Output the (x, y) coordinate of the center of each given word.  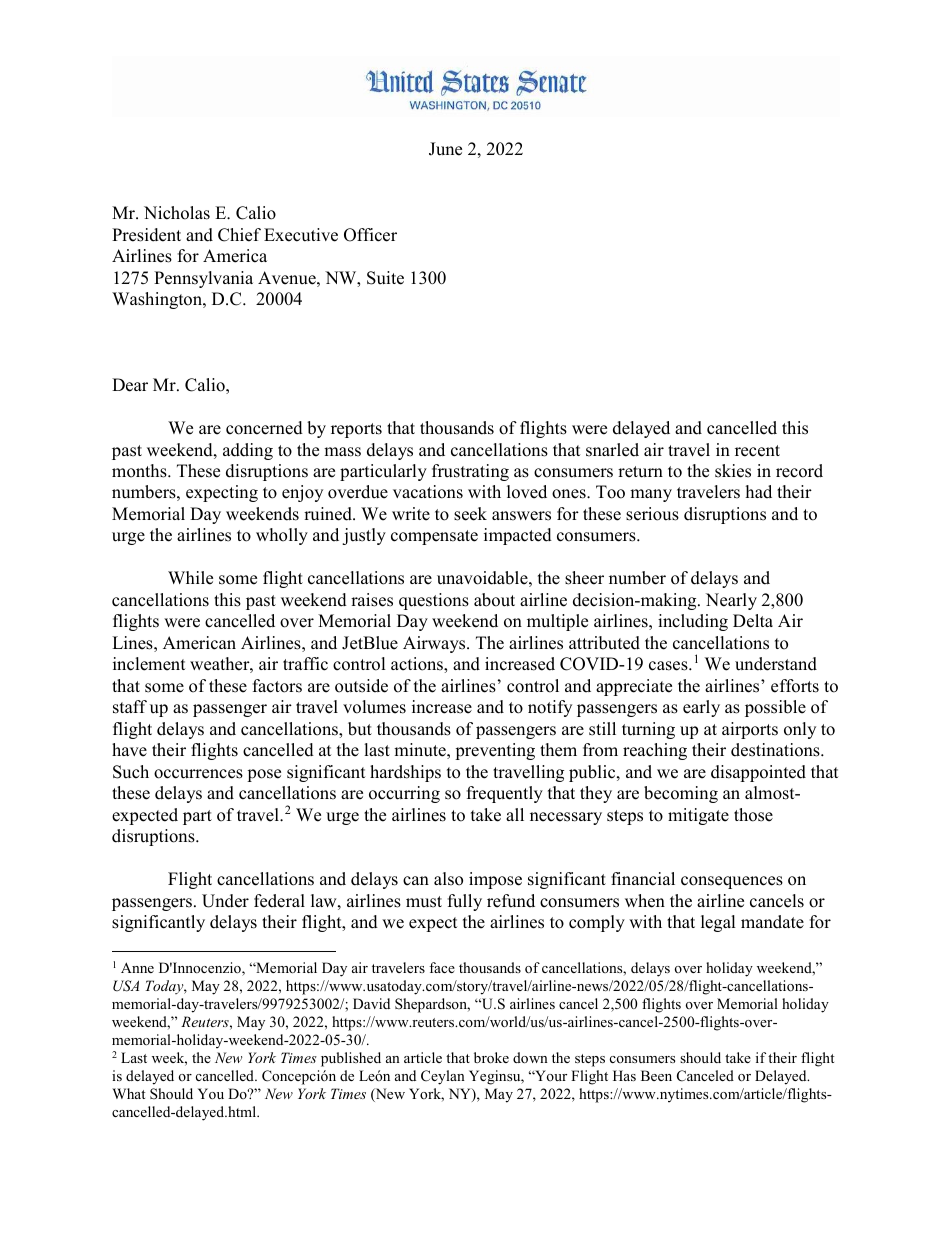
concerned (264, 428)
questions (434, 601)
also (448, 879)
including (693, 622)
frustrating (470, 472)
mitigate (698, 816)
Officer (370, 235)
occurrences (198, 774)
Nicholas (177, 213)
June (445, 149)
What (128, 1093)
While (190, 578)
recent (757, 451)
